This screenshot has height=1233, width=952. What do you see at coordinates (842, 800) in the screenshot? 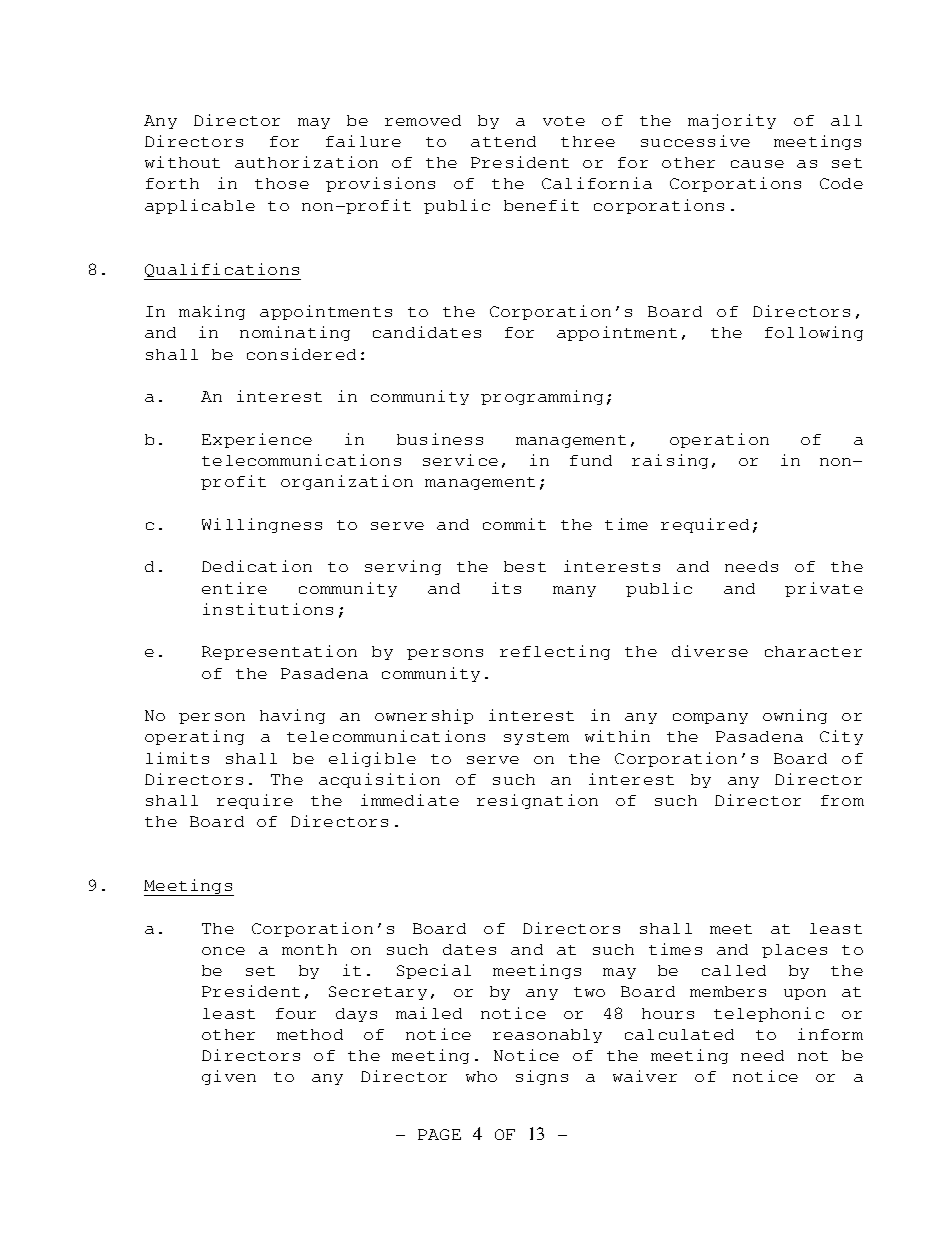
I see `from` at bounding box center [842, 800].
